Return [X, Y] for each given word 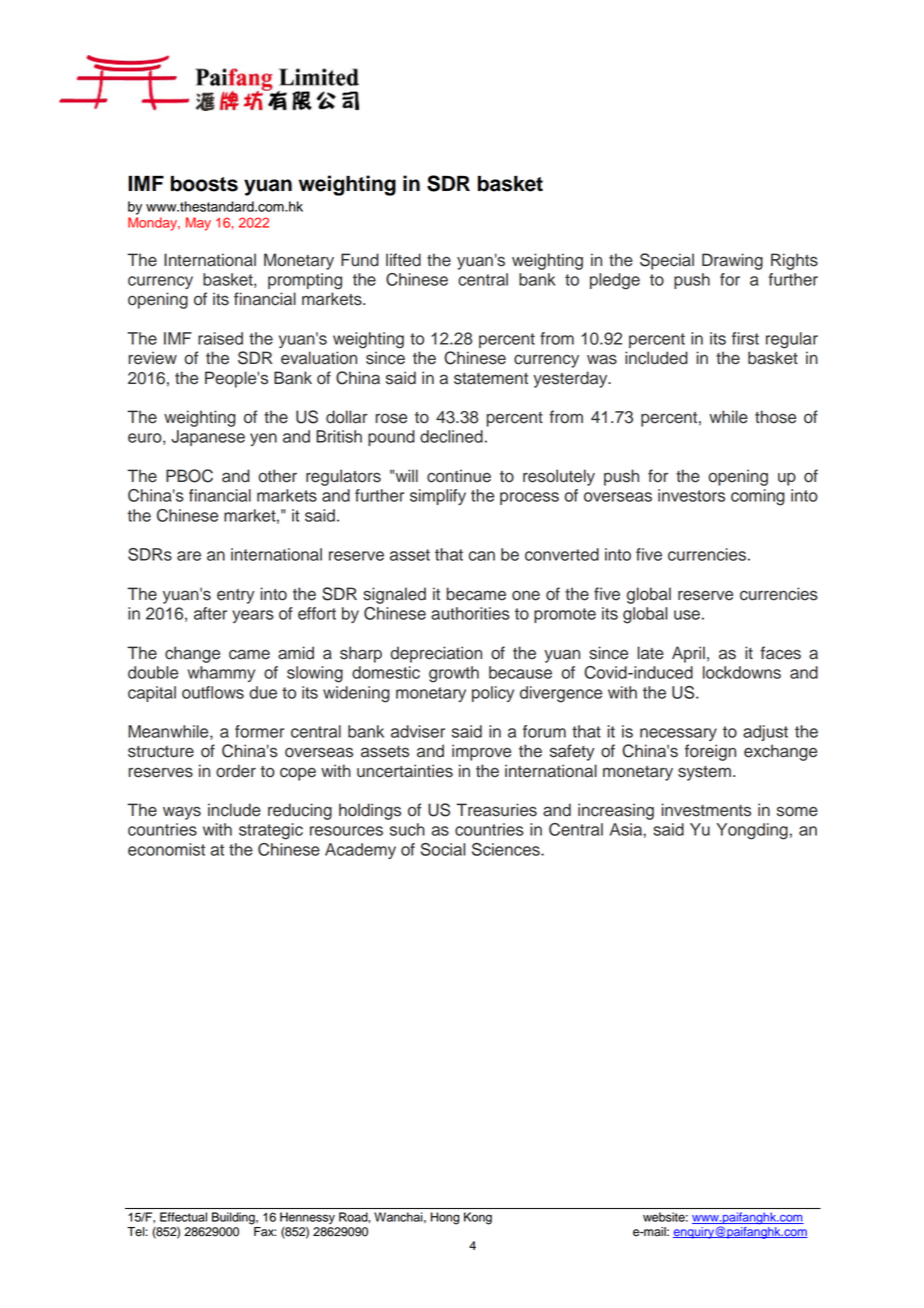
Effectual [183, 1217]
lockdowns [742, 672]
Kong [478, 1218]
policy [493, 694]
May [198, 224]
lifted [403, 260]
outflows [213, 692]
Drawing [732, 261]
